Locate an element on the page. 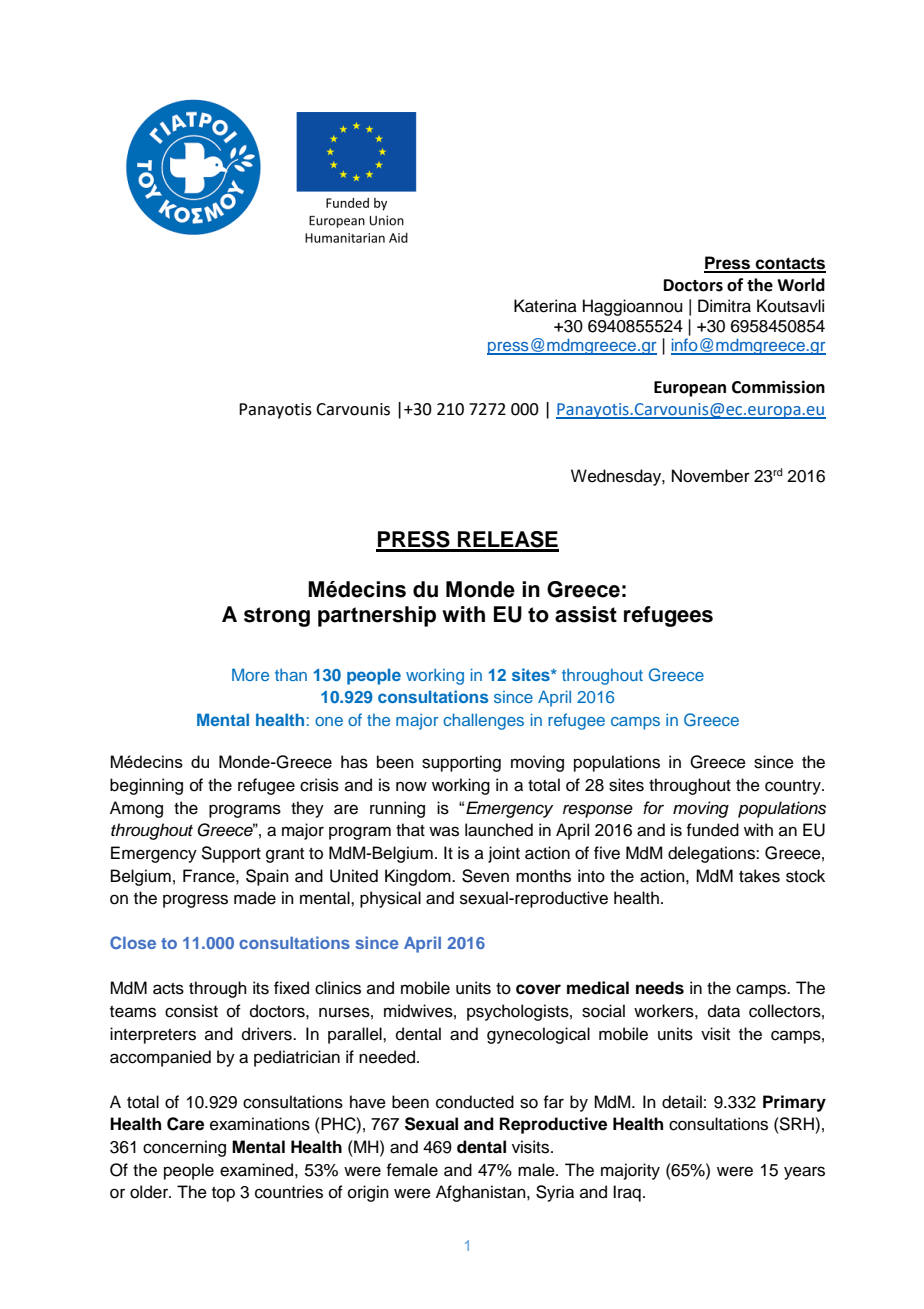 The image size is (924, 1309). progress is located at coordinates (195, 901).
